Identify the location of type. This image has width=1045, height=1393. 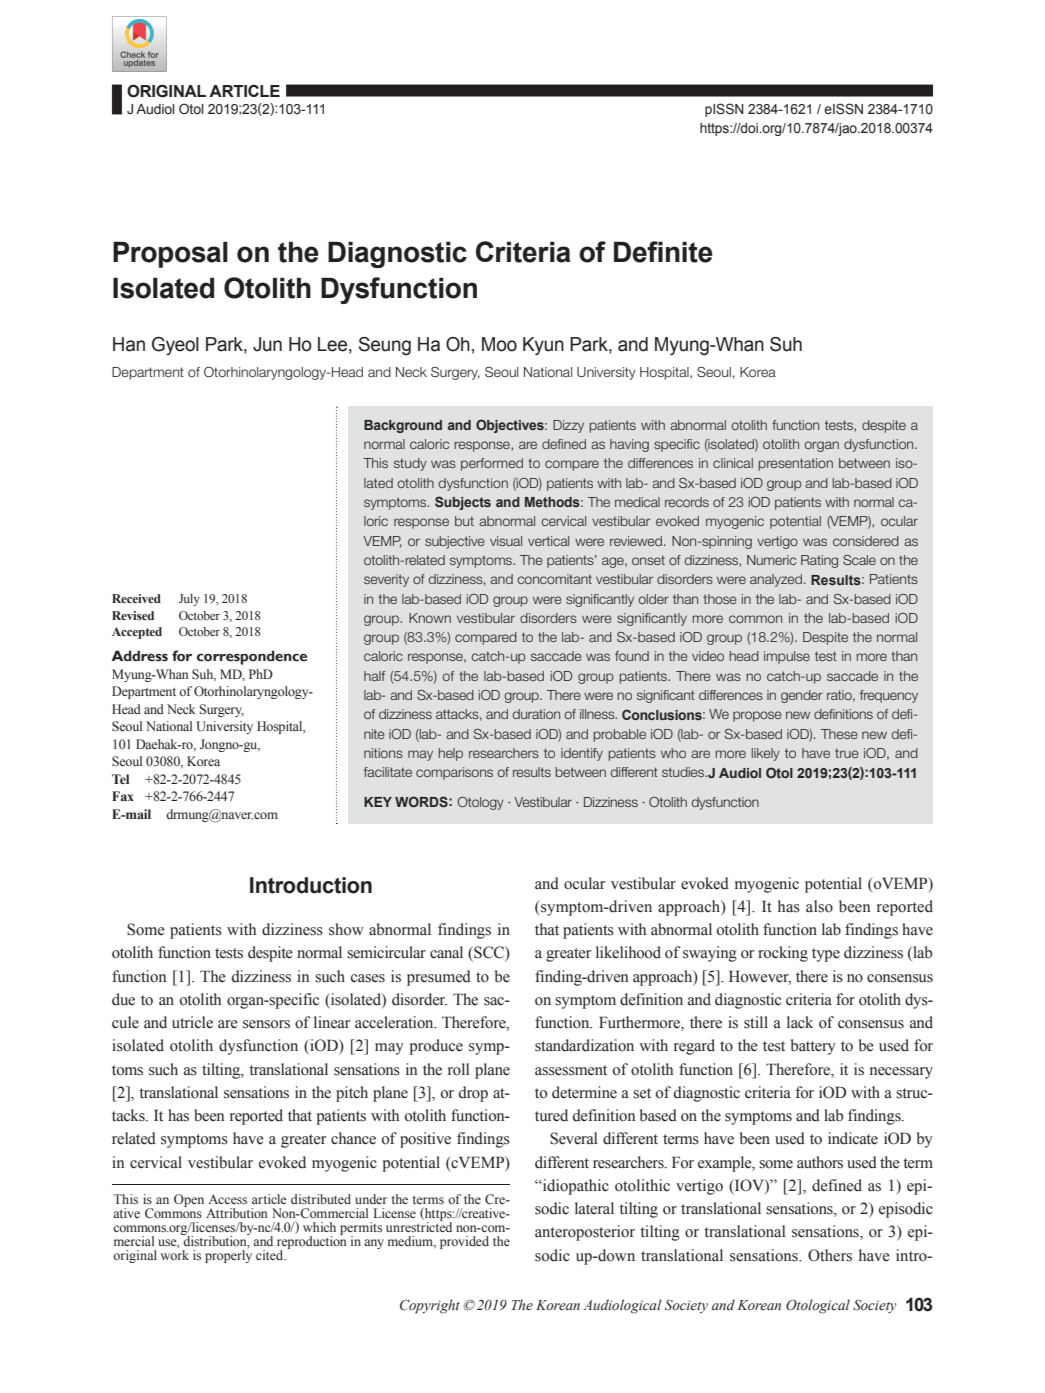
(826, 955).
